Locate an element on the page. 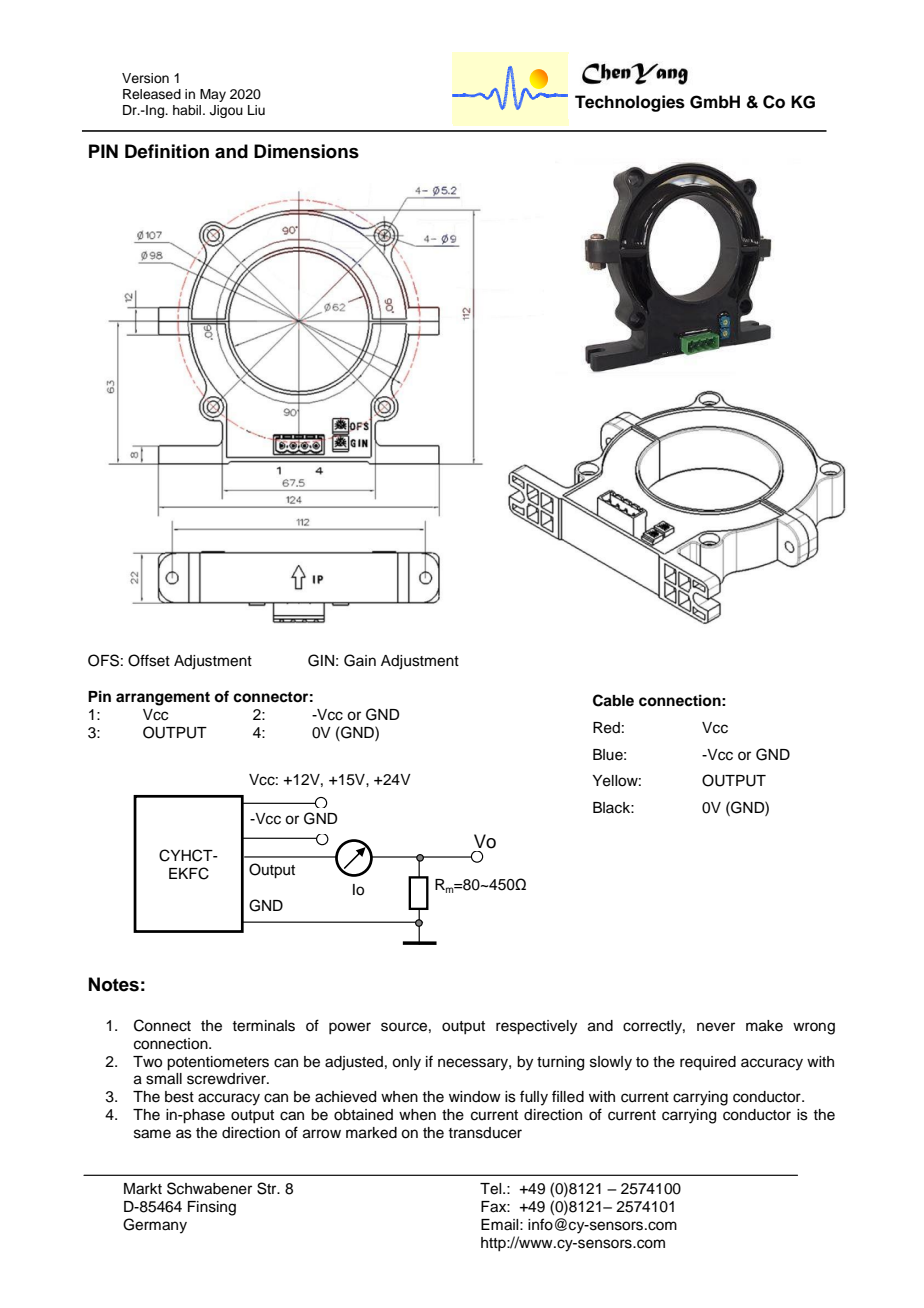  Germany is located at coordinates (155, 1226).
